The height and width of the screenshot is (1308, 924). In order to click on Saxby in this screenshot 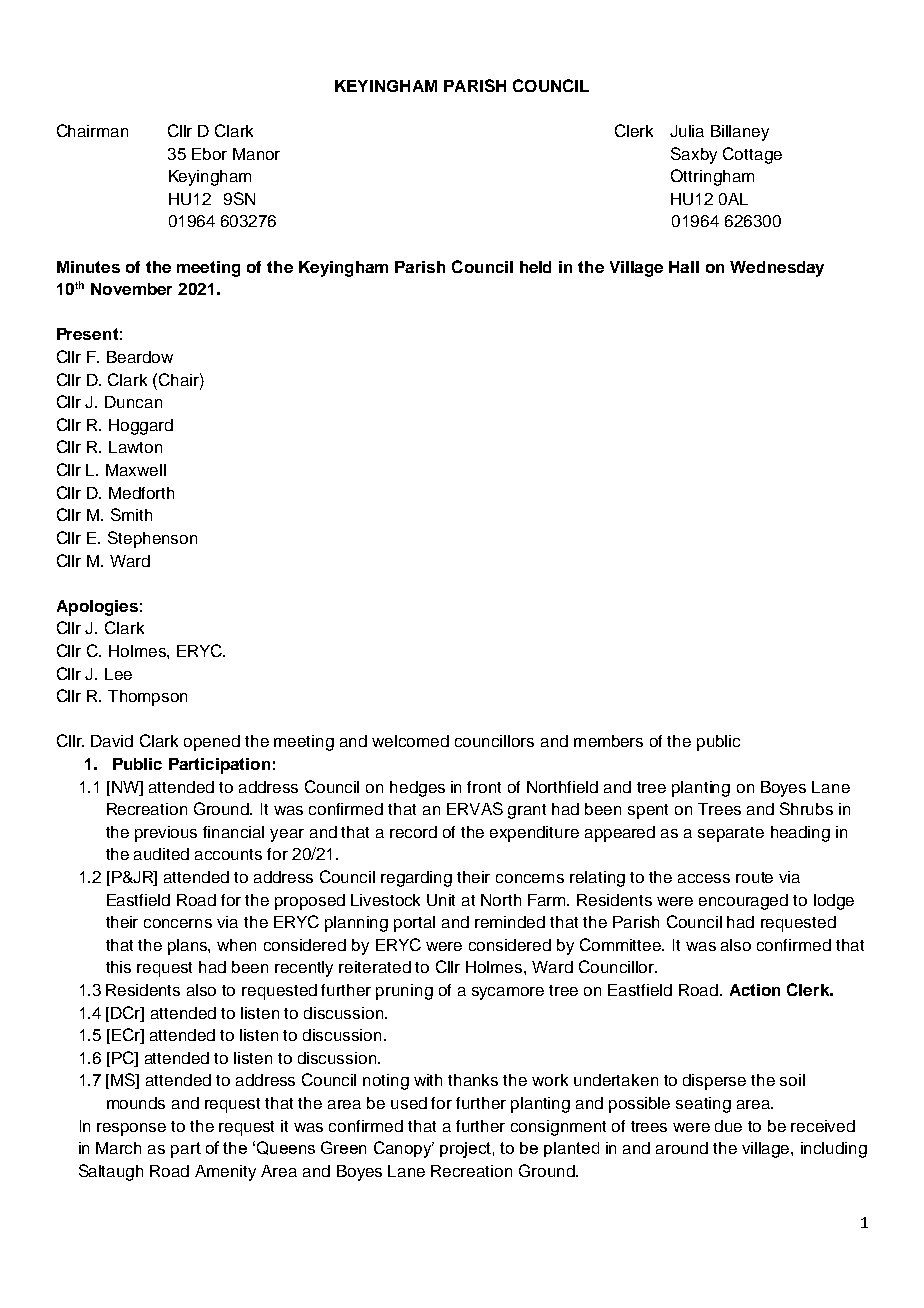, I will do `click(694, 155)`.
